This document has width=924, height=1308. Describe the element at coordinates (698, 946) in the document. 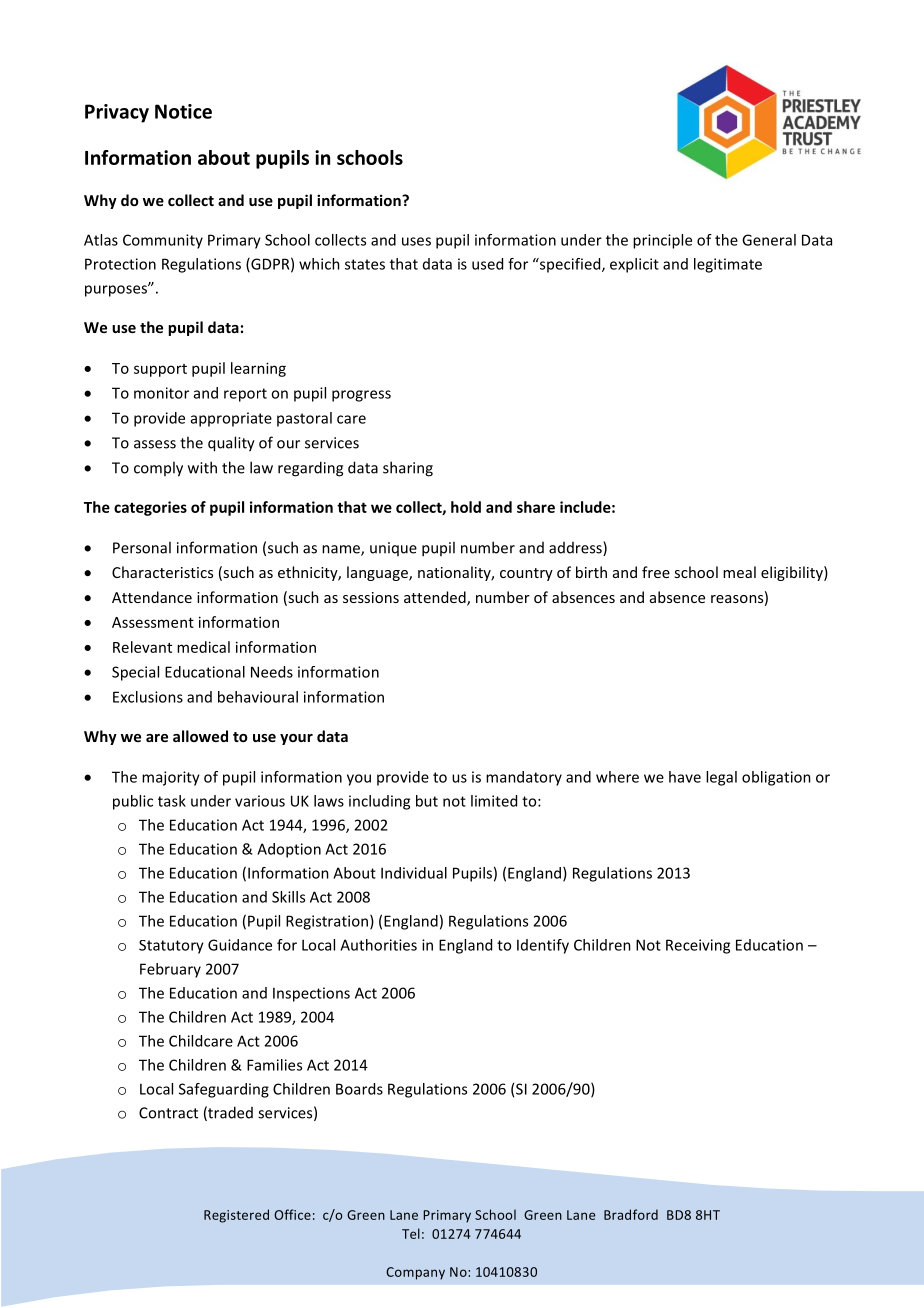

I see `Receiving` at that location.
